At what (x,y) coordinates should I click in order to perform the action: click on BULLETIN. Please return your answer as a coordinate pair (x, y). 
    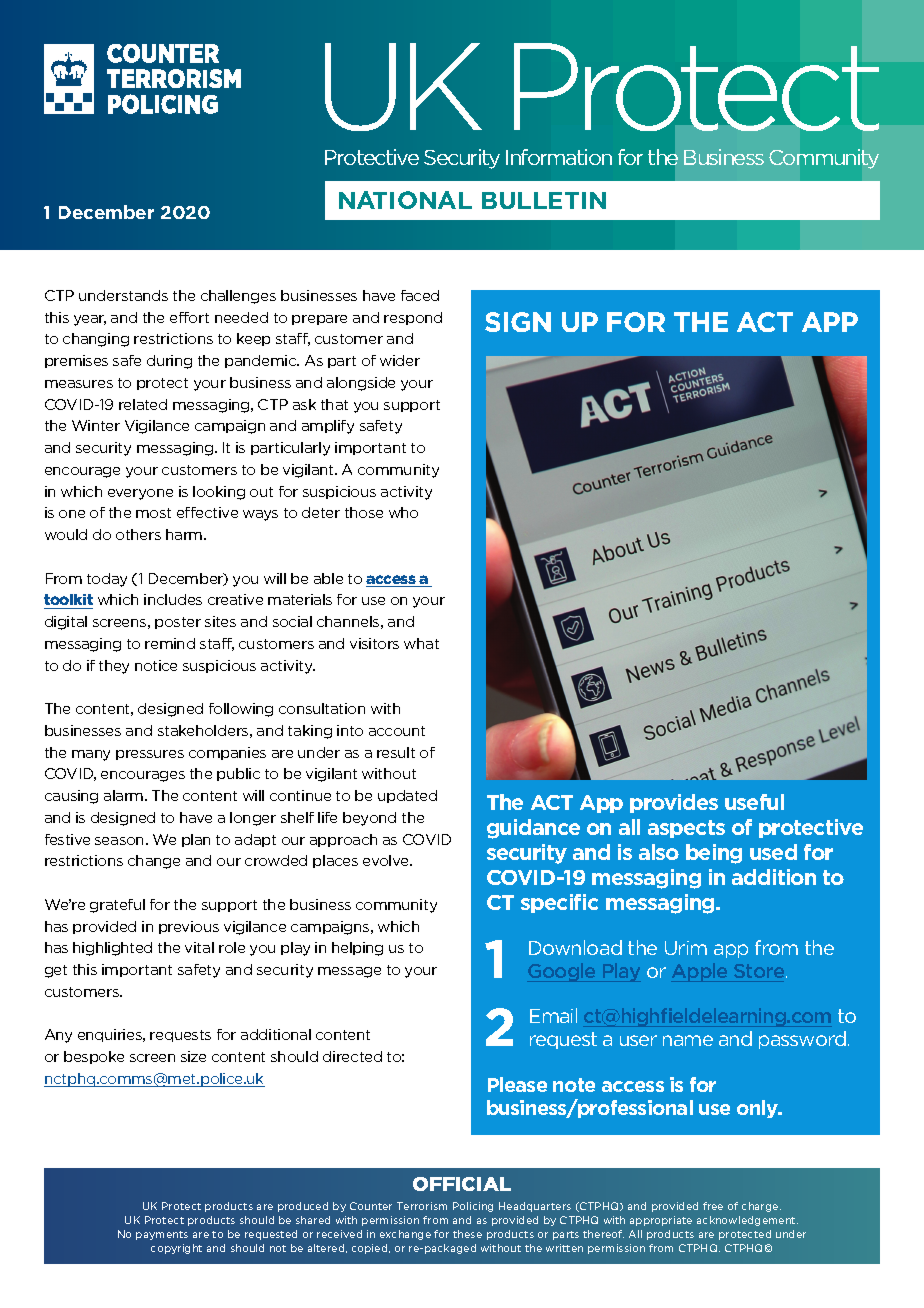
    Looking at the image, I should click on (544, 200).
